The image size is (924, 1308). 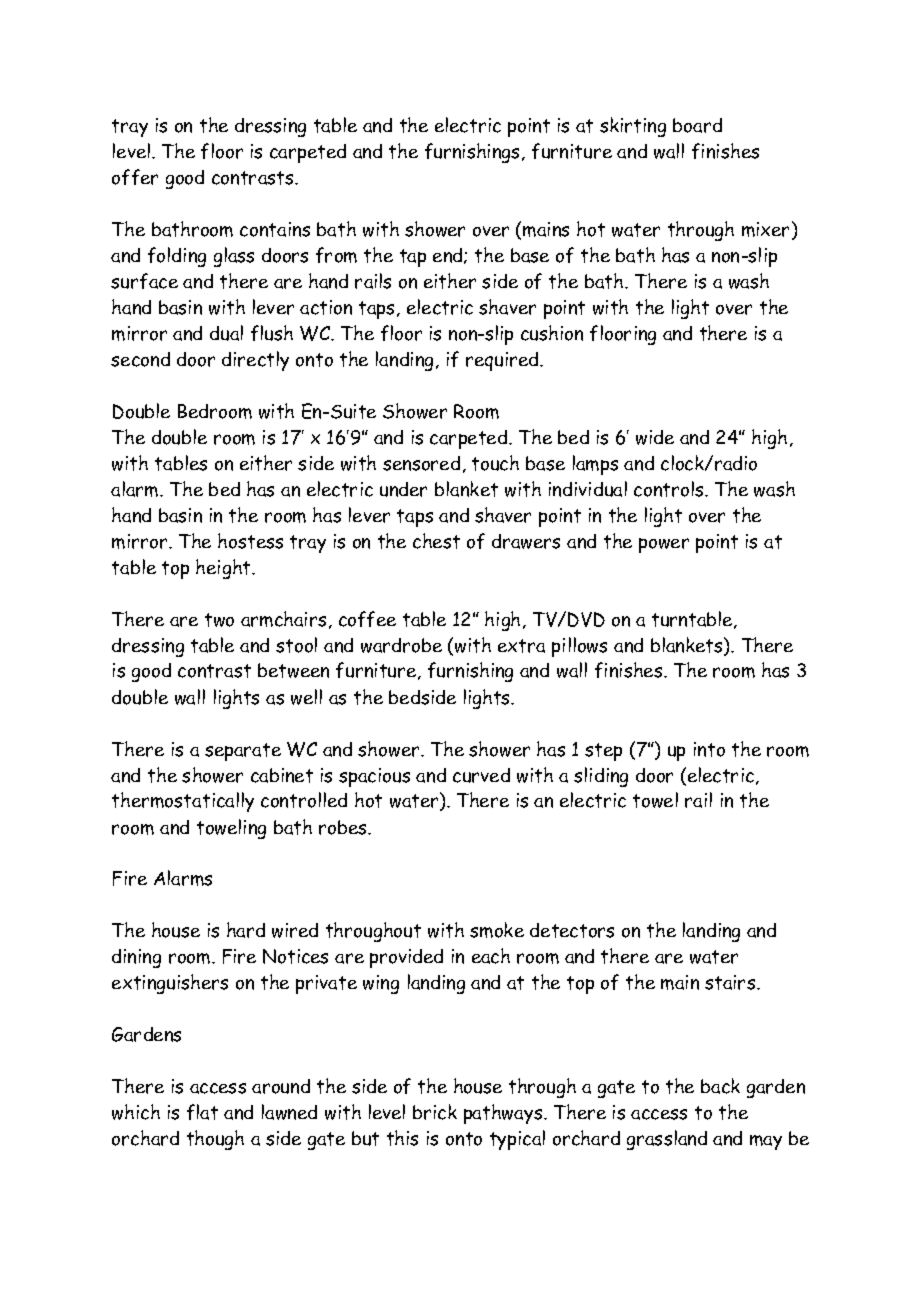 I want to click on power, so click(x=664, y=545).
